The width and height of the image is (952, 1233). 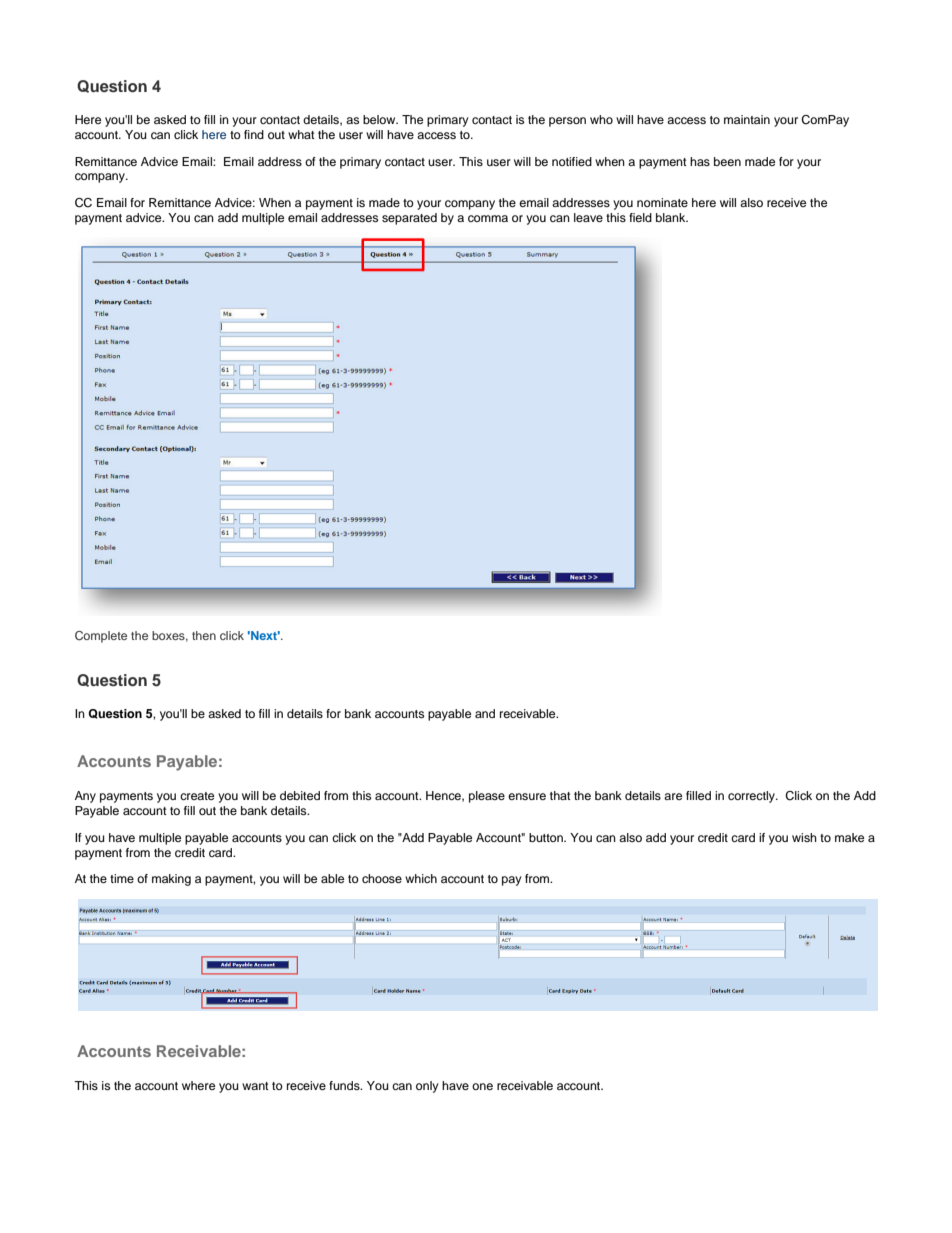 I want to click on please, so click(x=487, y=797).
